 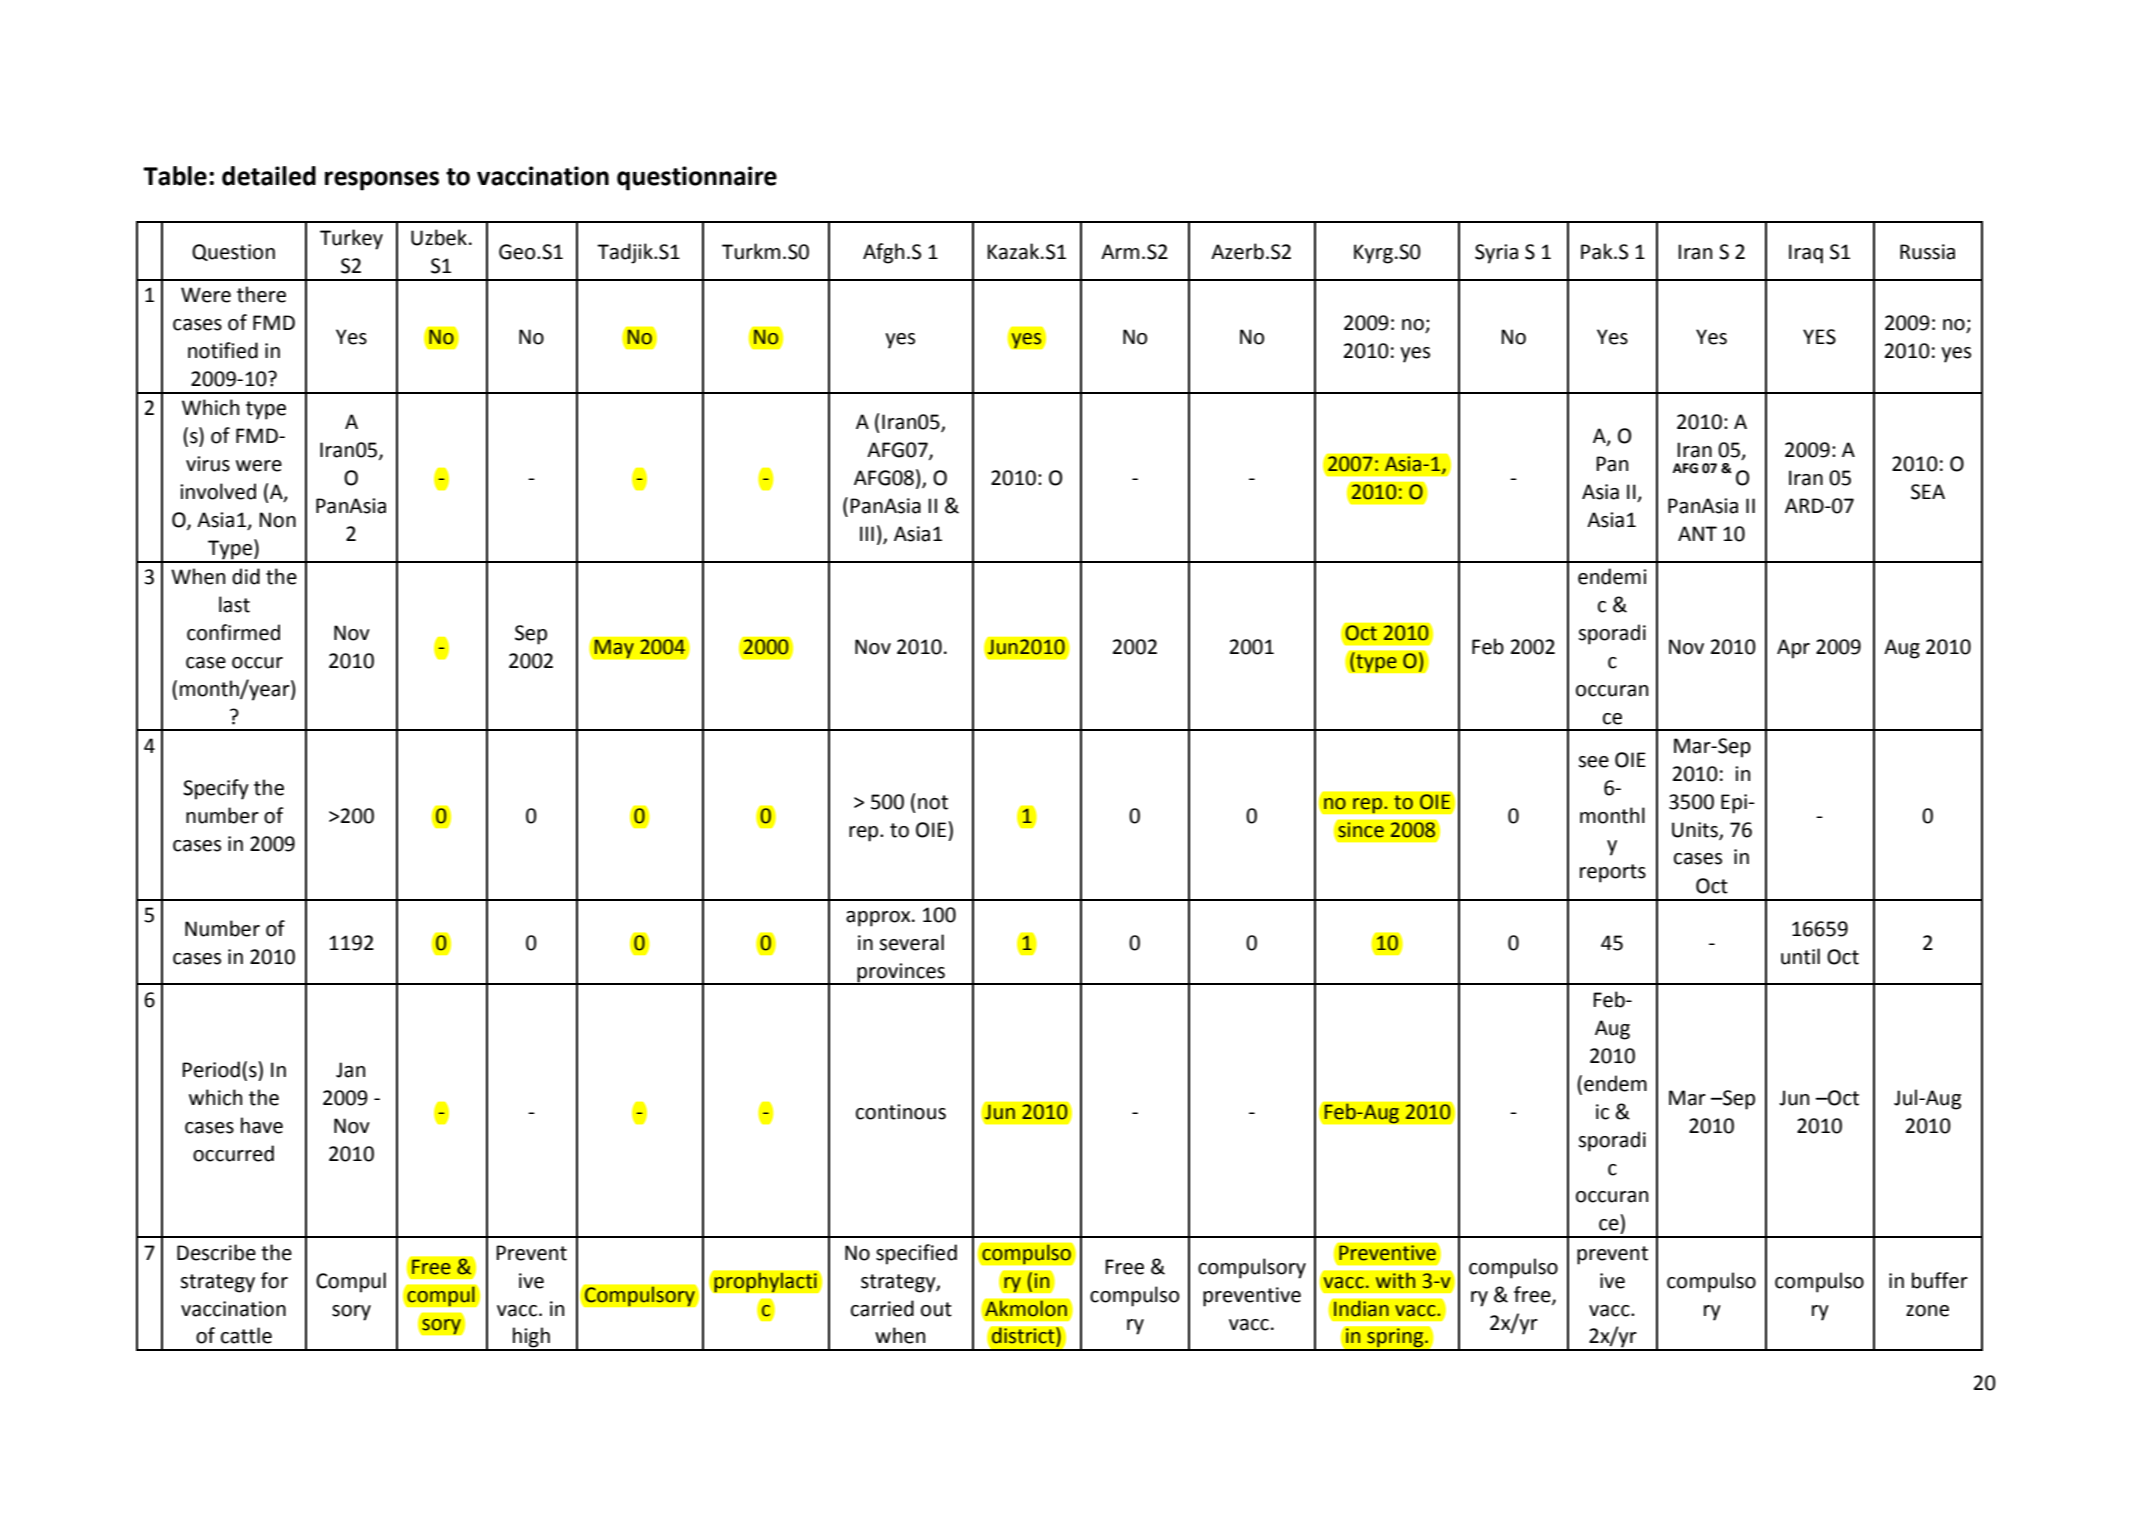 I want to click on zone, so click(x=1927, y=1311).
